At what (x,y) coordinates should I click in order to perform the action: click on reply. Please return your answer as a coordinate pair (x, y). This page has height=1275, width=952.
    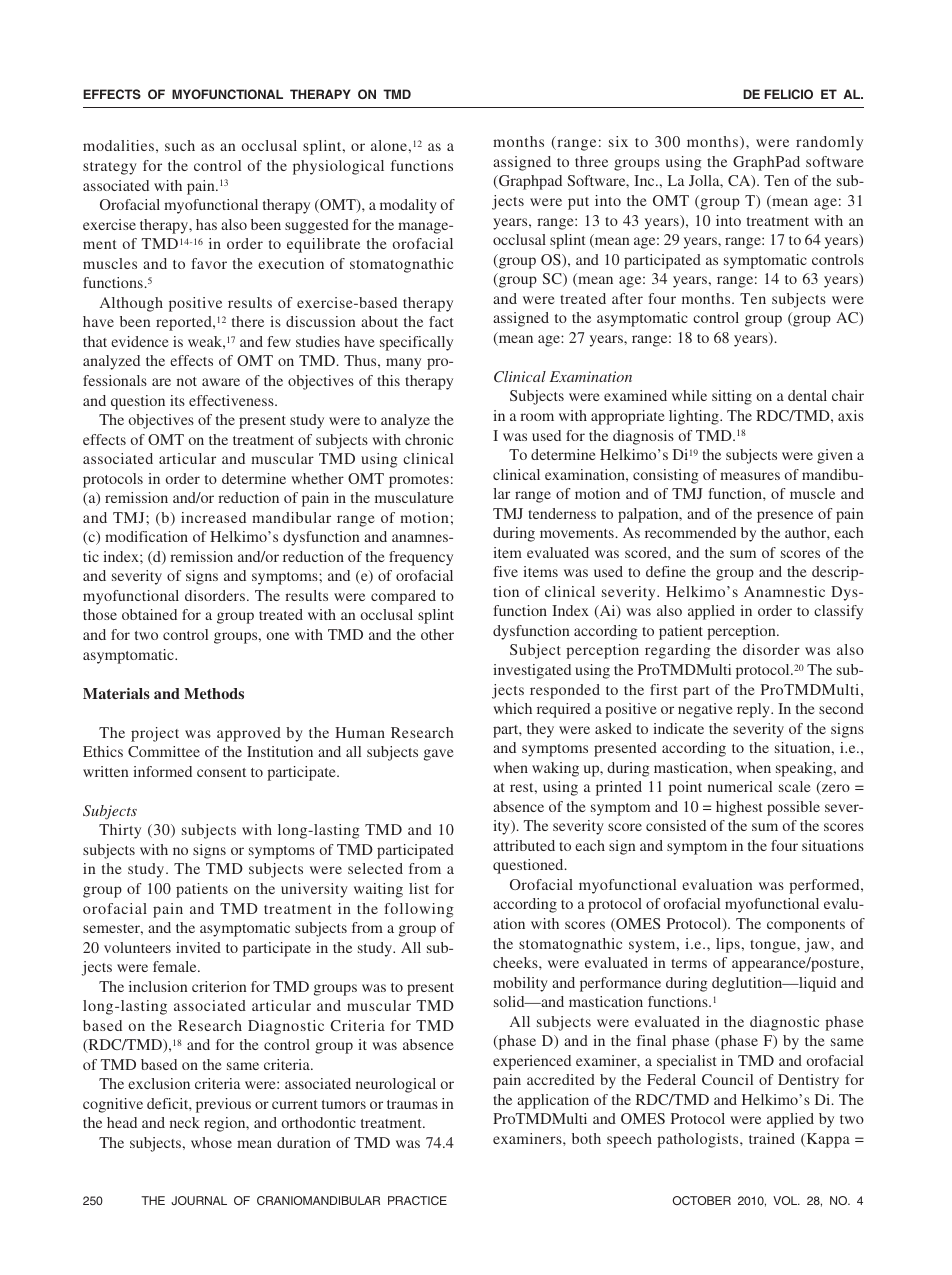
    Looking at the image, I should click on (754, 710).
